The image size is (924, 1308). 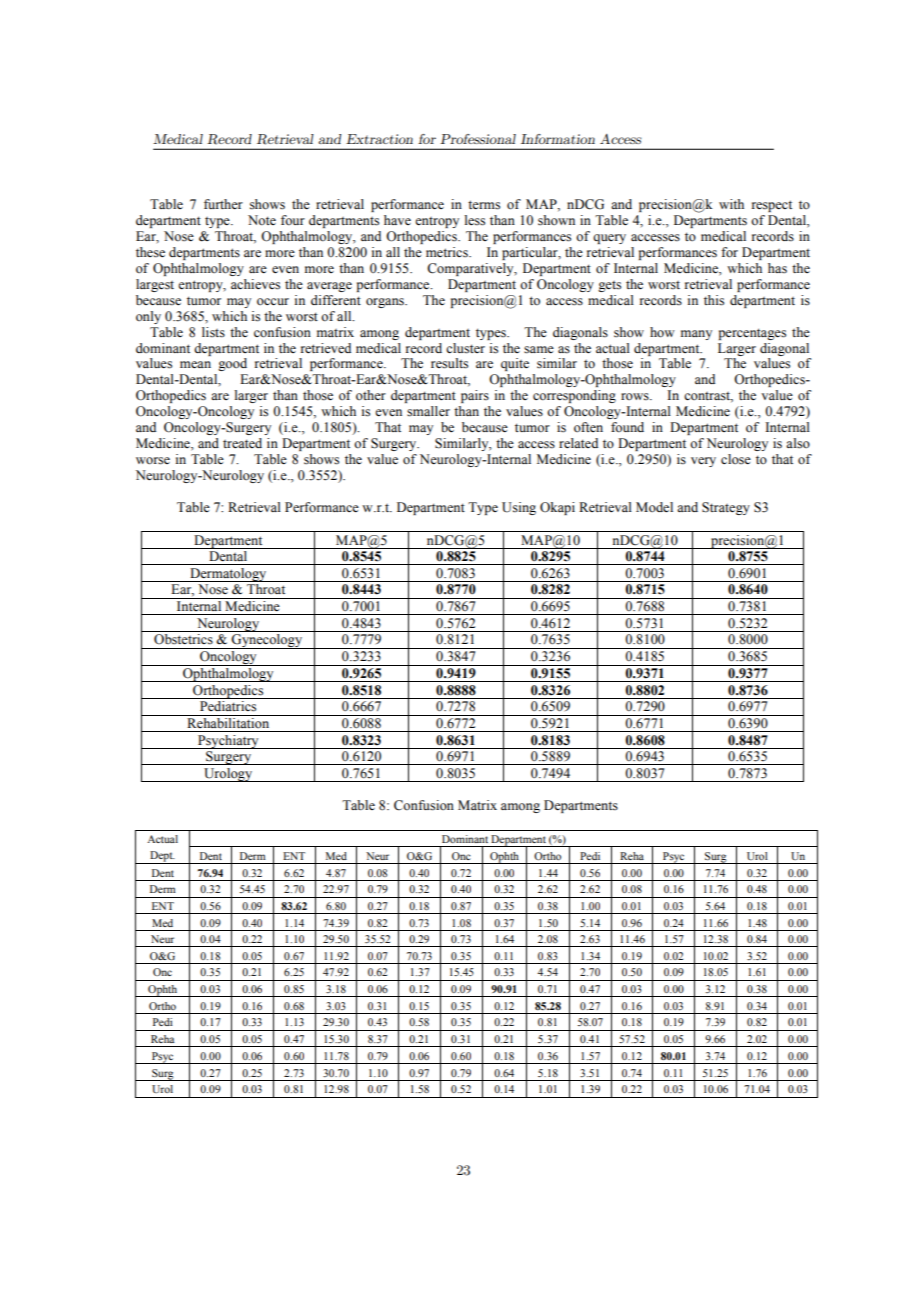 I want to click on rows, so click(x=636, y=396).
